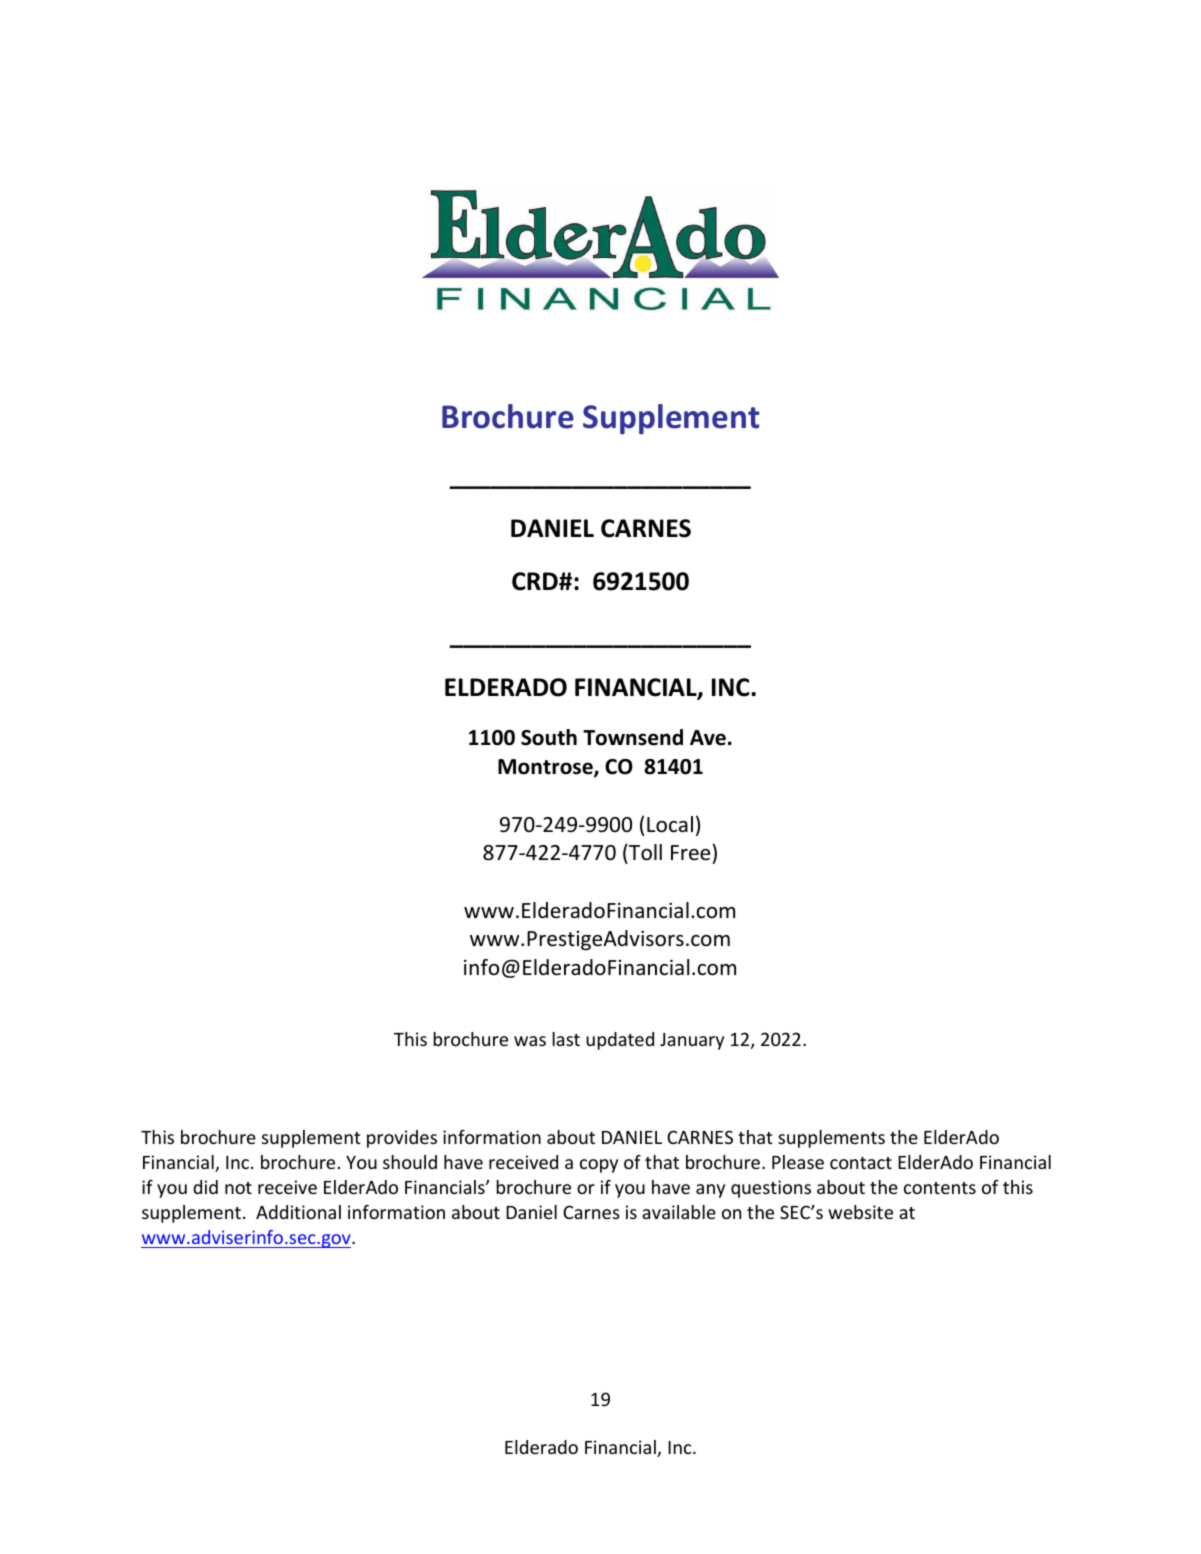 Image resolution: width=1201 pixels, height=1554 pixels. I want to click on Additional, so click(298, 1212).
